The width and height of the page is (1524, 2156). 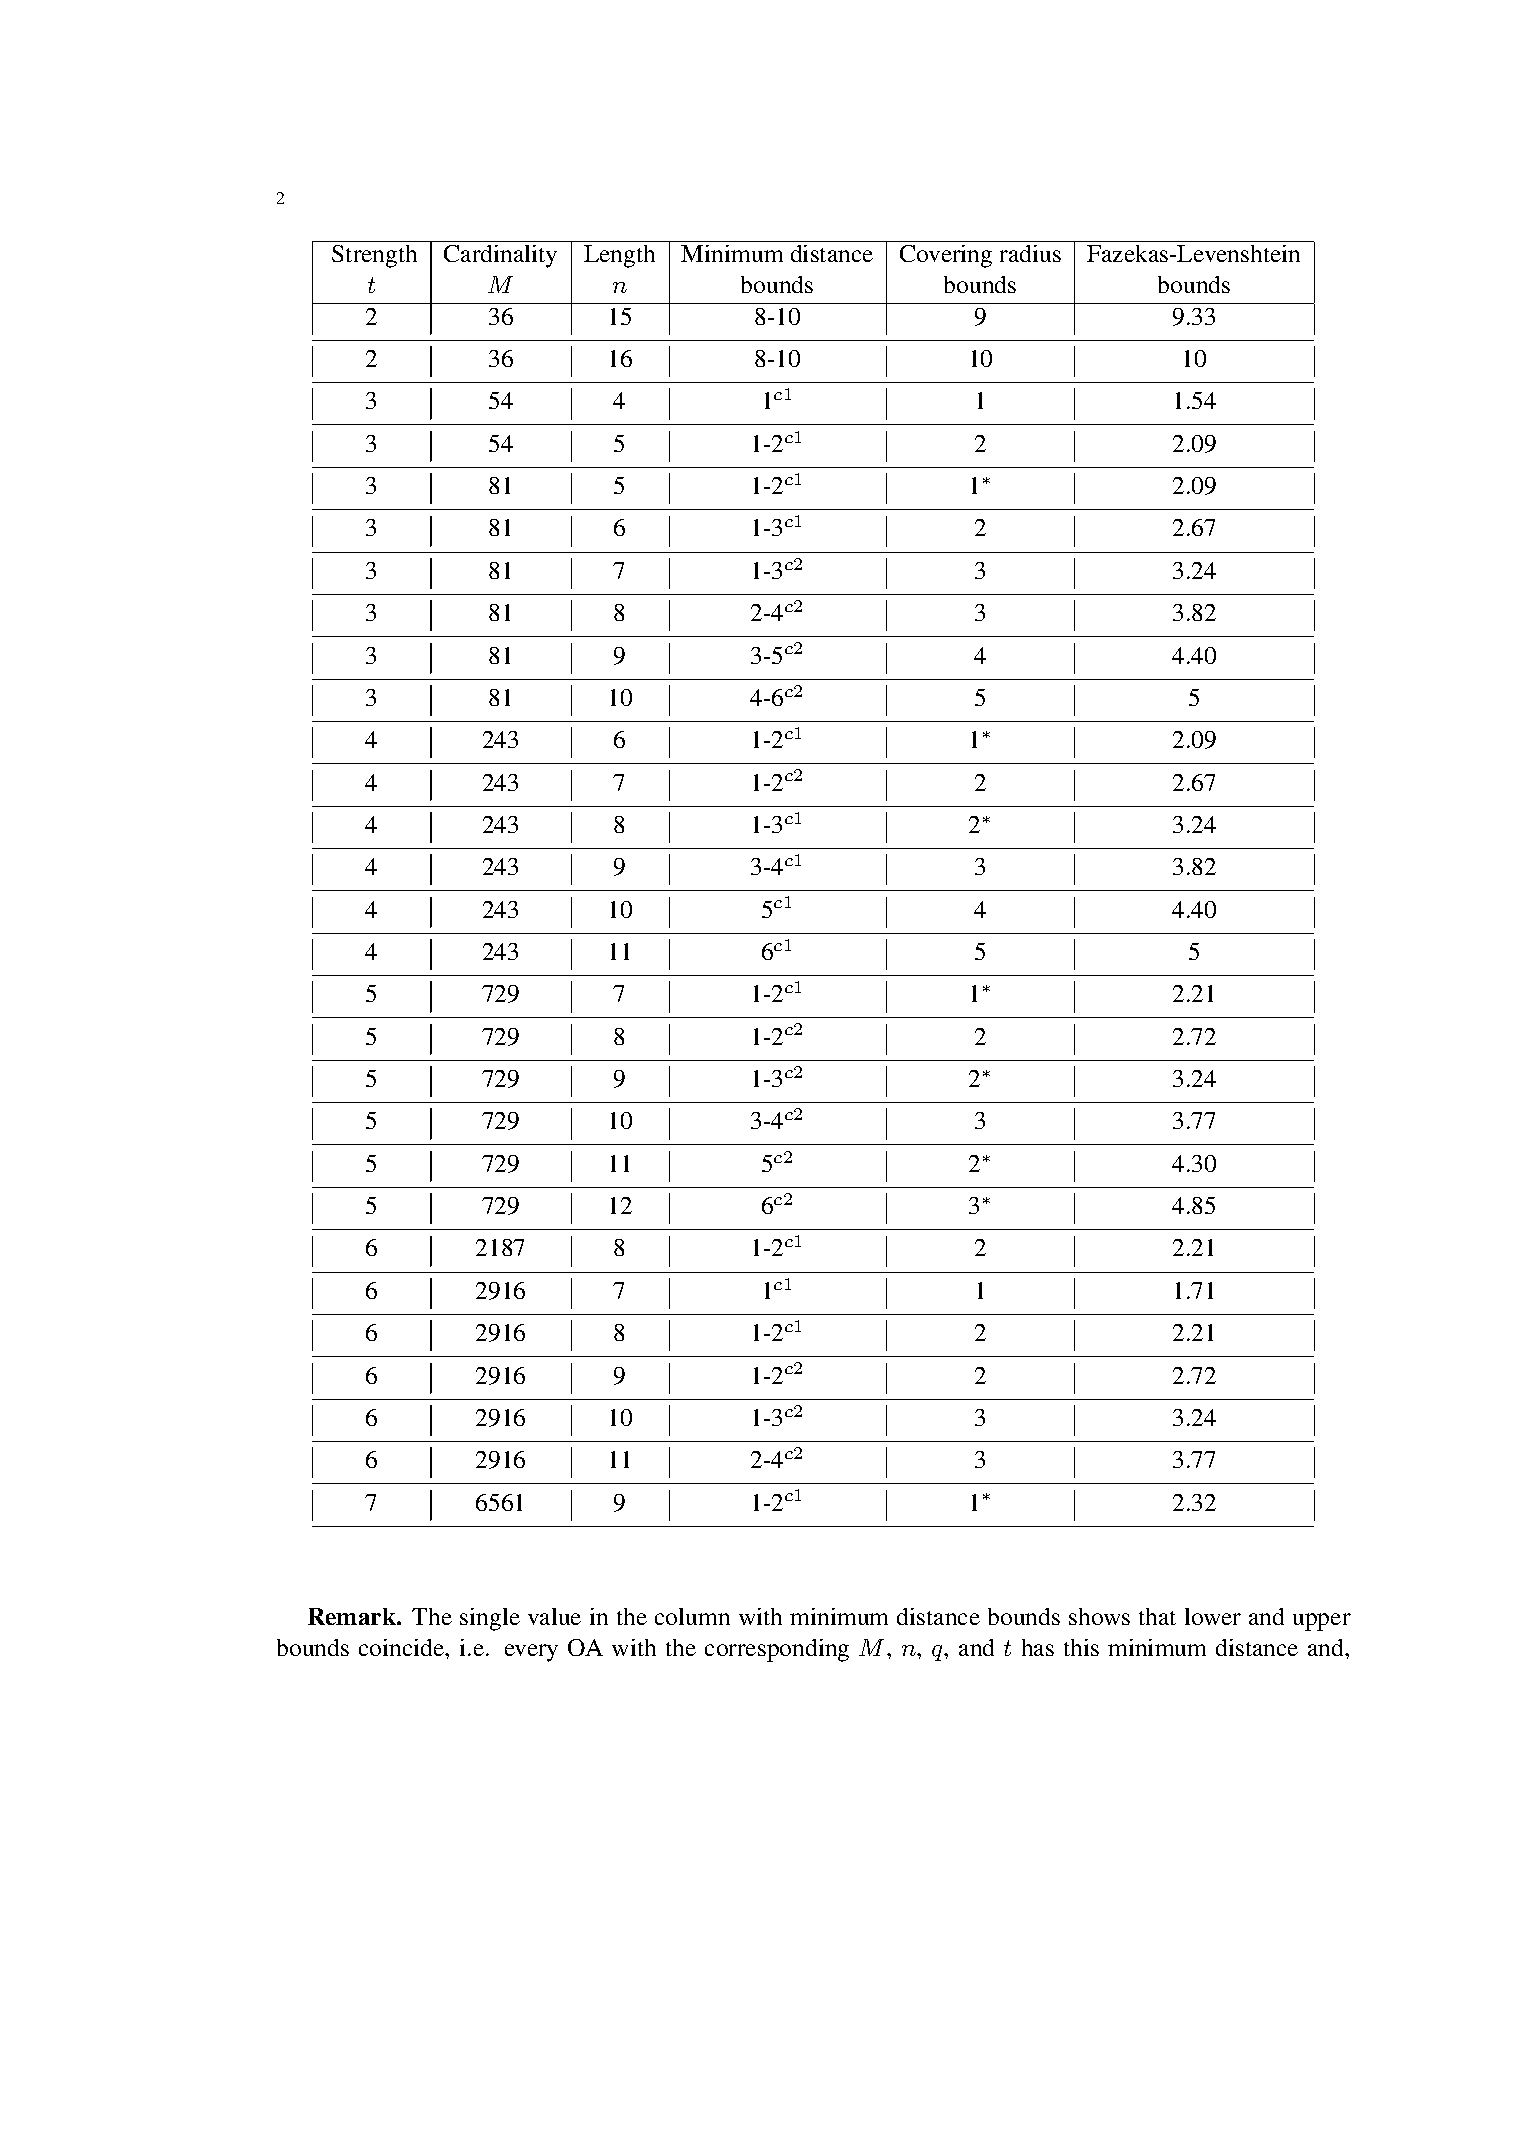 What do you see at coordinates (1213, 1616) in the page?
I see `lower` at bounding box center [1213, 1616].
